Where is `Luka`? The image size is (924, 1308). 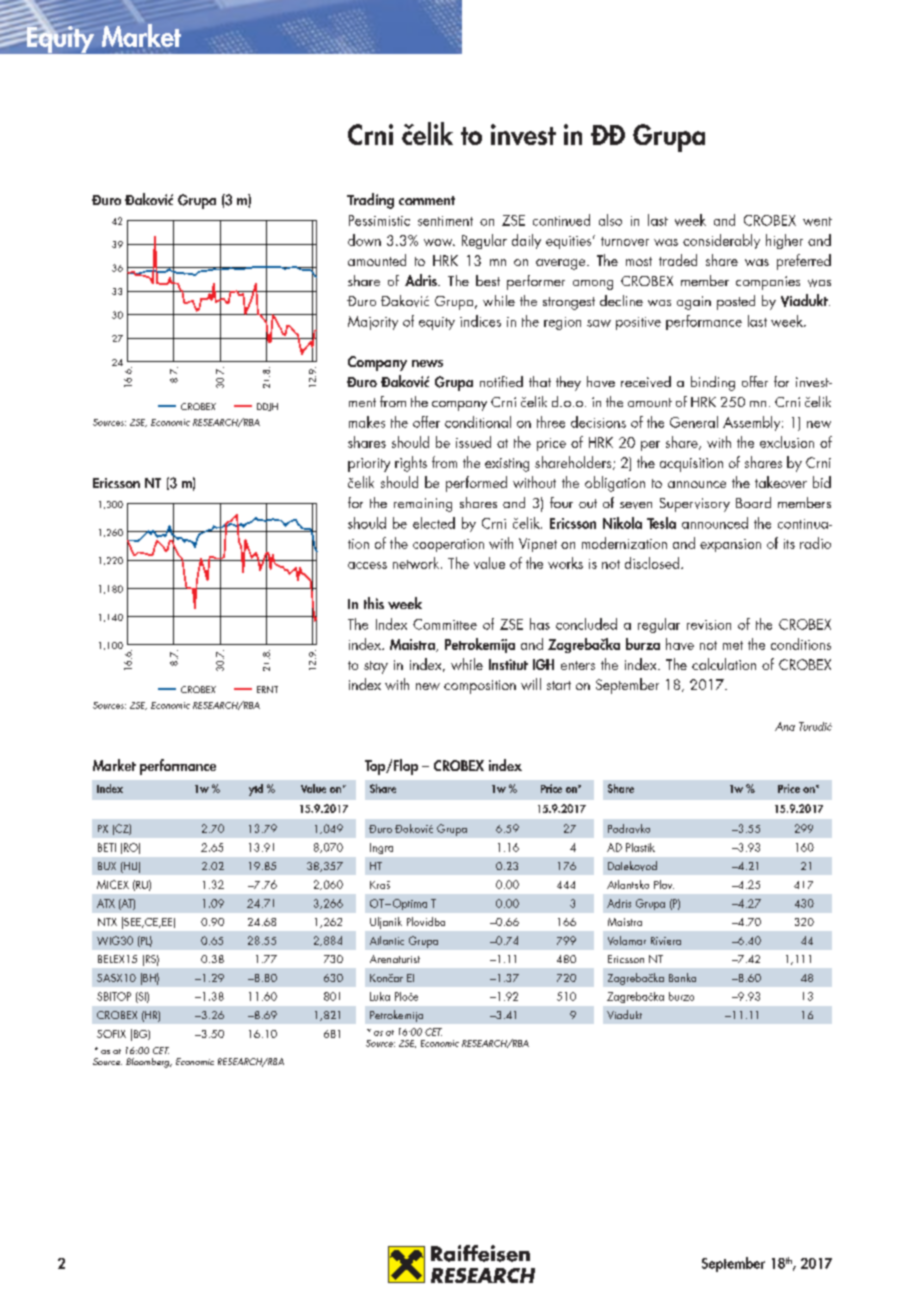
Luka is located at coordinates (380, 996).
